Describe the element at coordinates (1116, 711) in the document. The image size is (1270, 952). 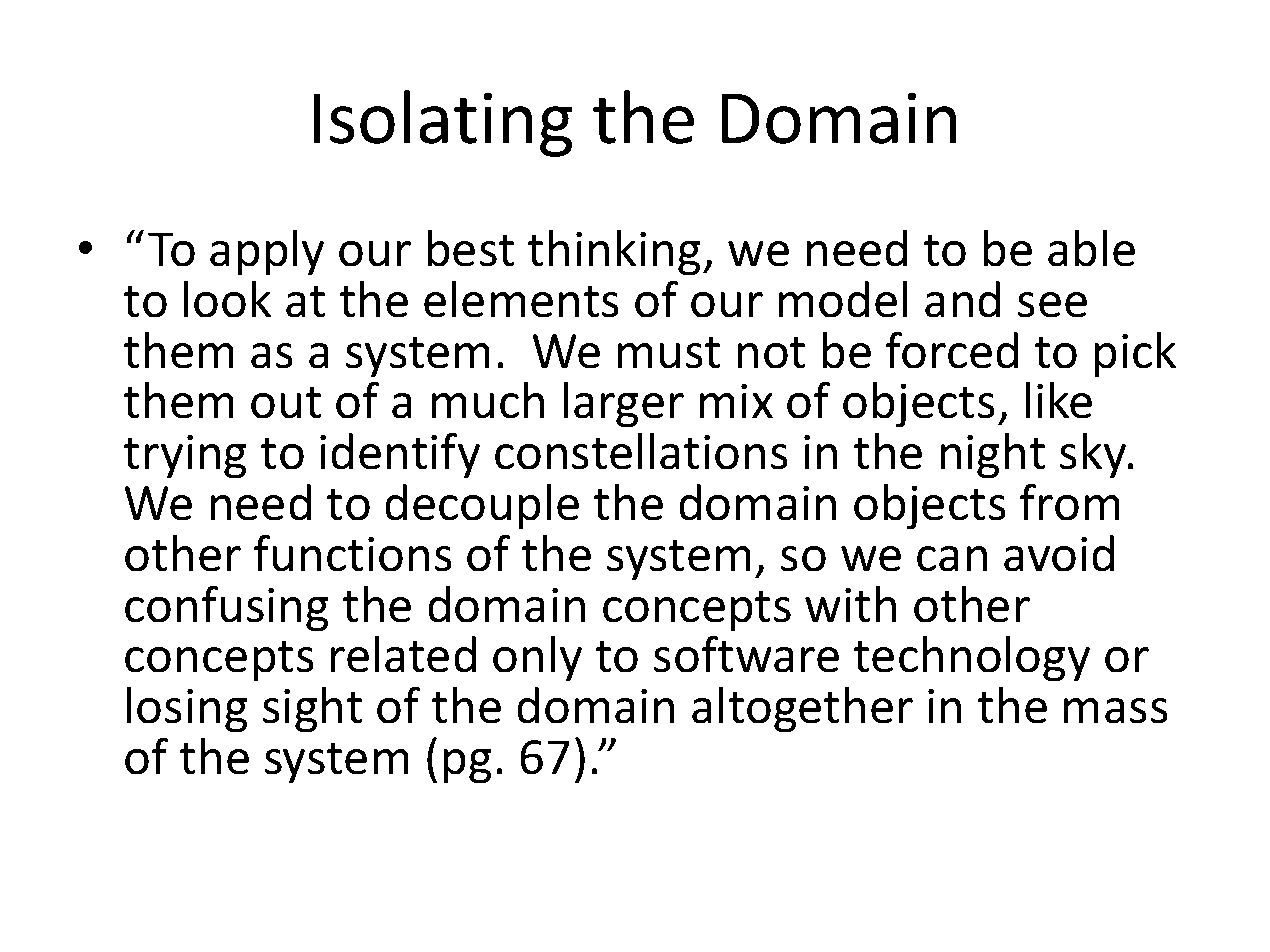
I see `mass` at that location.
